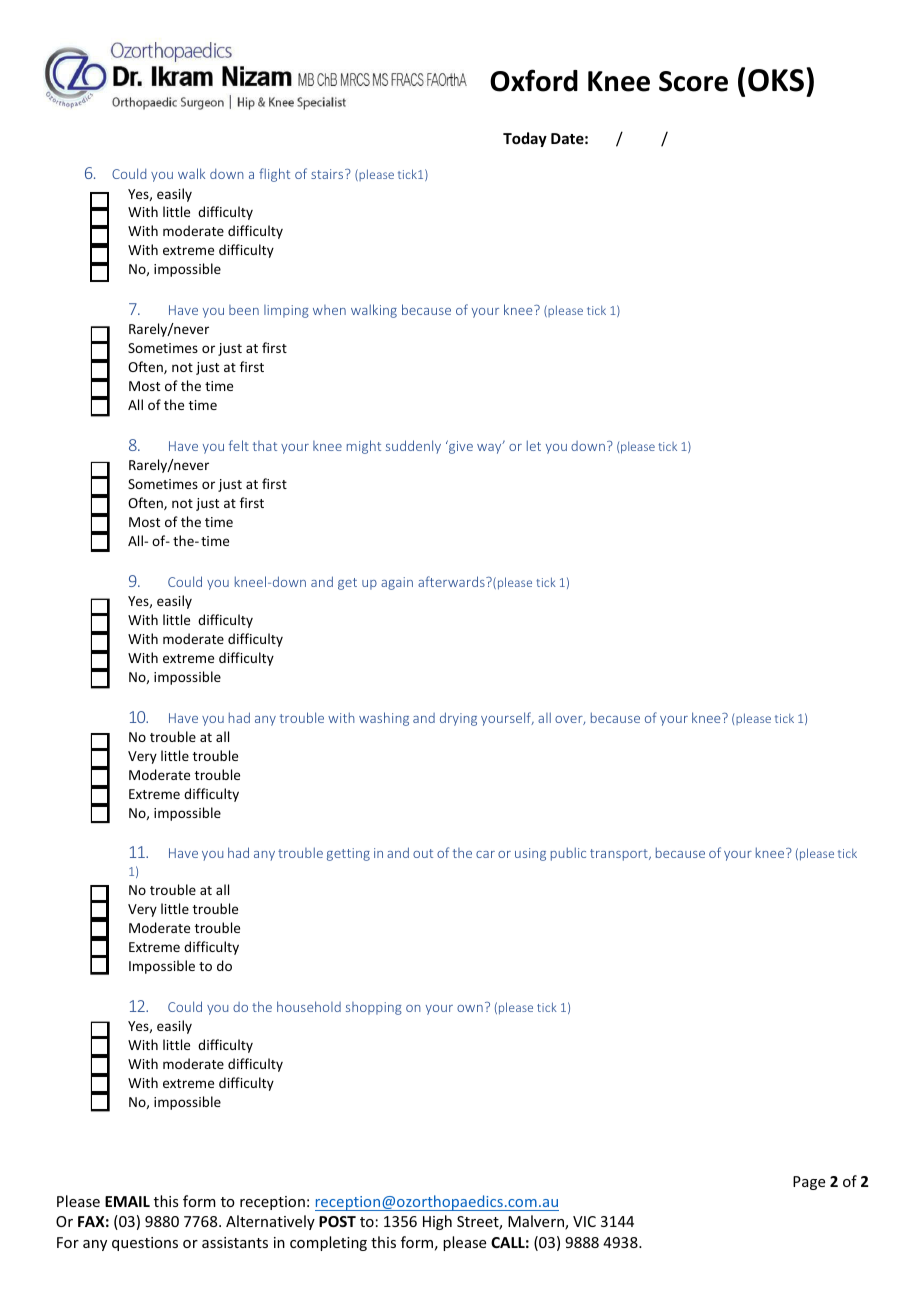  I want to click on assistants, so click(235, 1242).
